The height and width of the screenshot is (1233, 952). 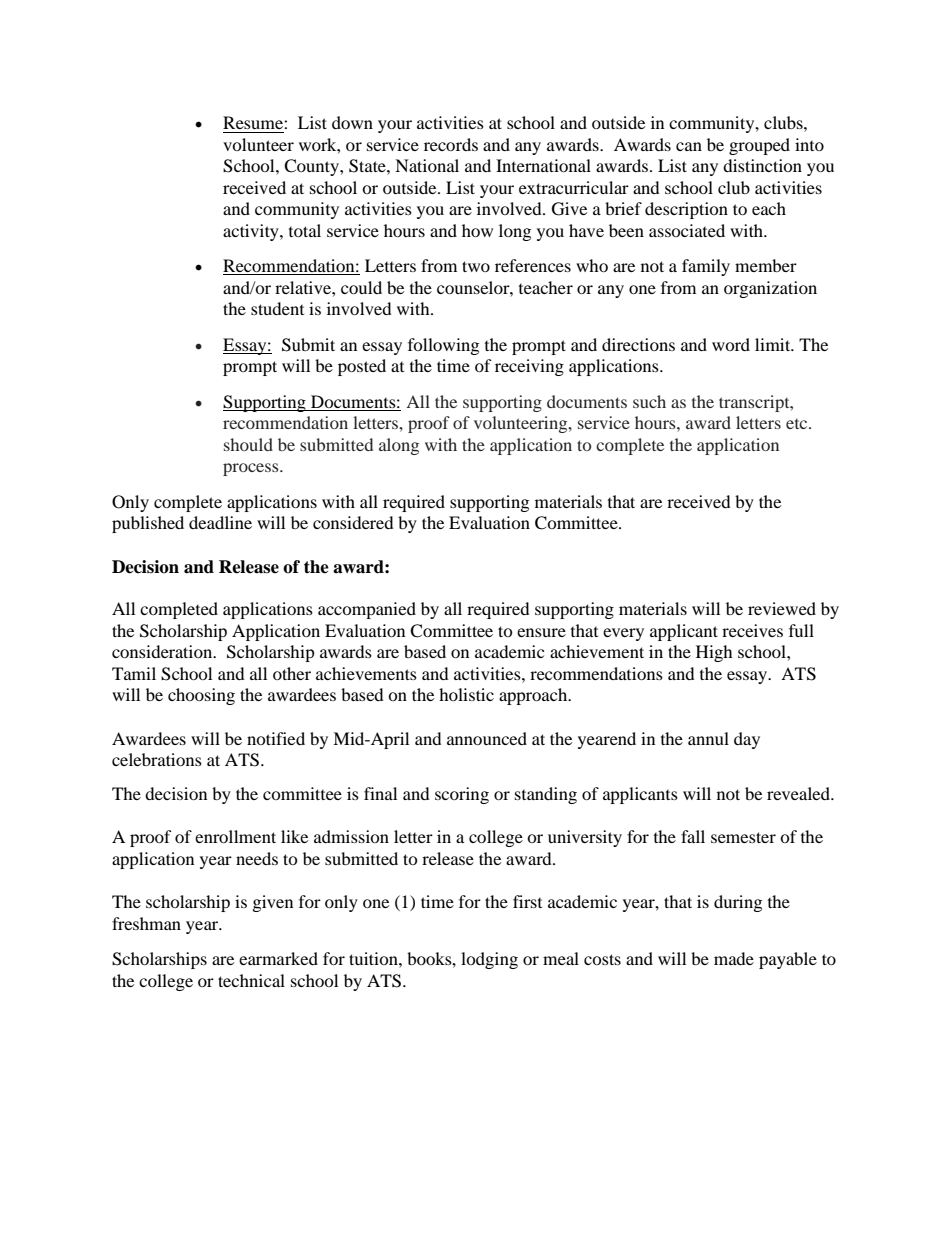 I want to click on grouped, so click(x=759, y=146).
